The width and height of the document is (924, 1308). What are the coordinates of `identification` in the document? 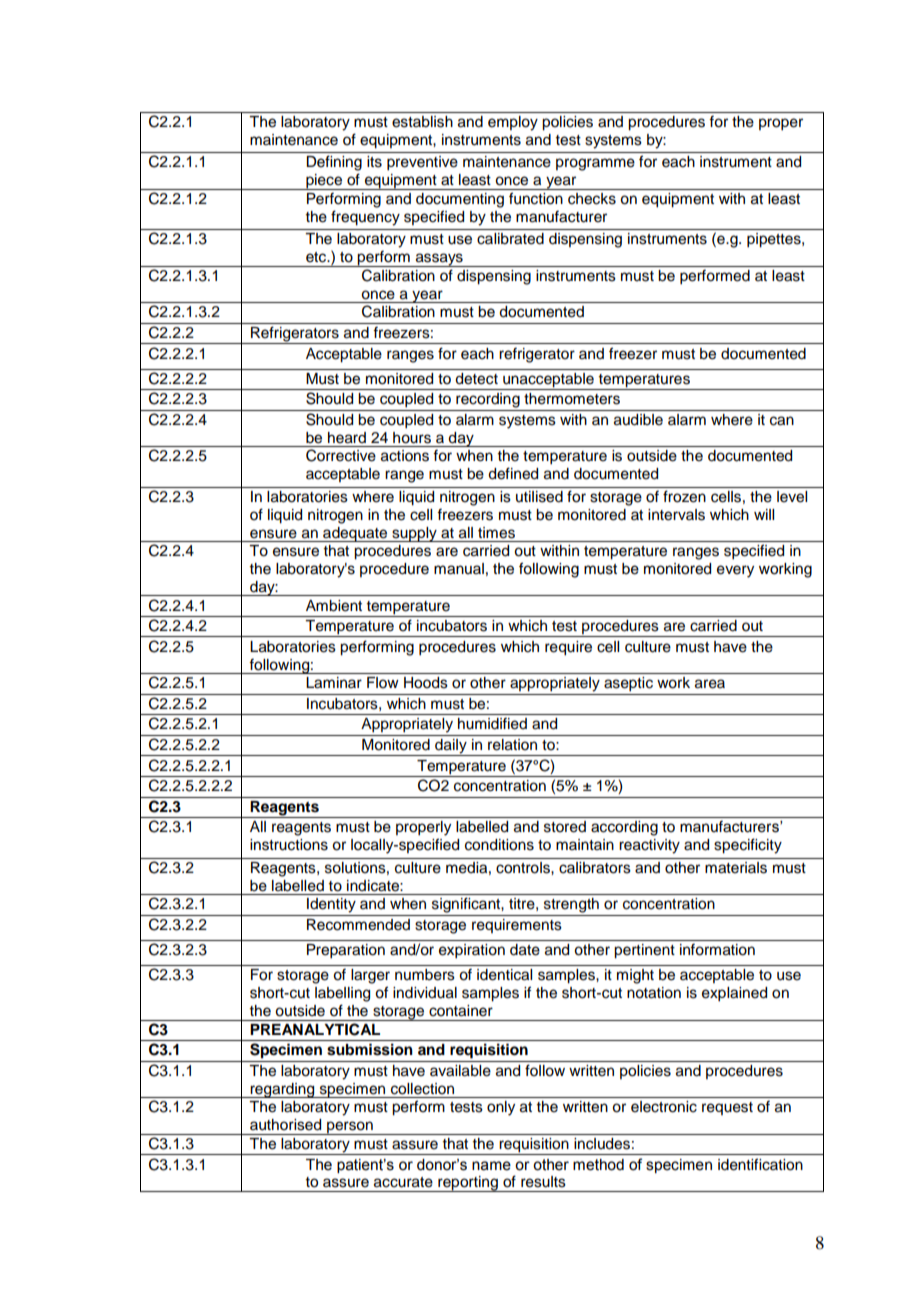 It's located at (760, 1164).
